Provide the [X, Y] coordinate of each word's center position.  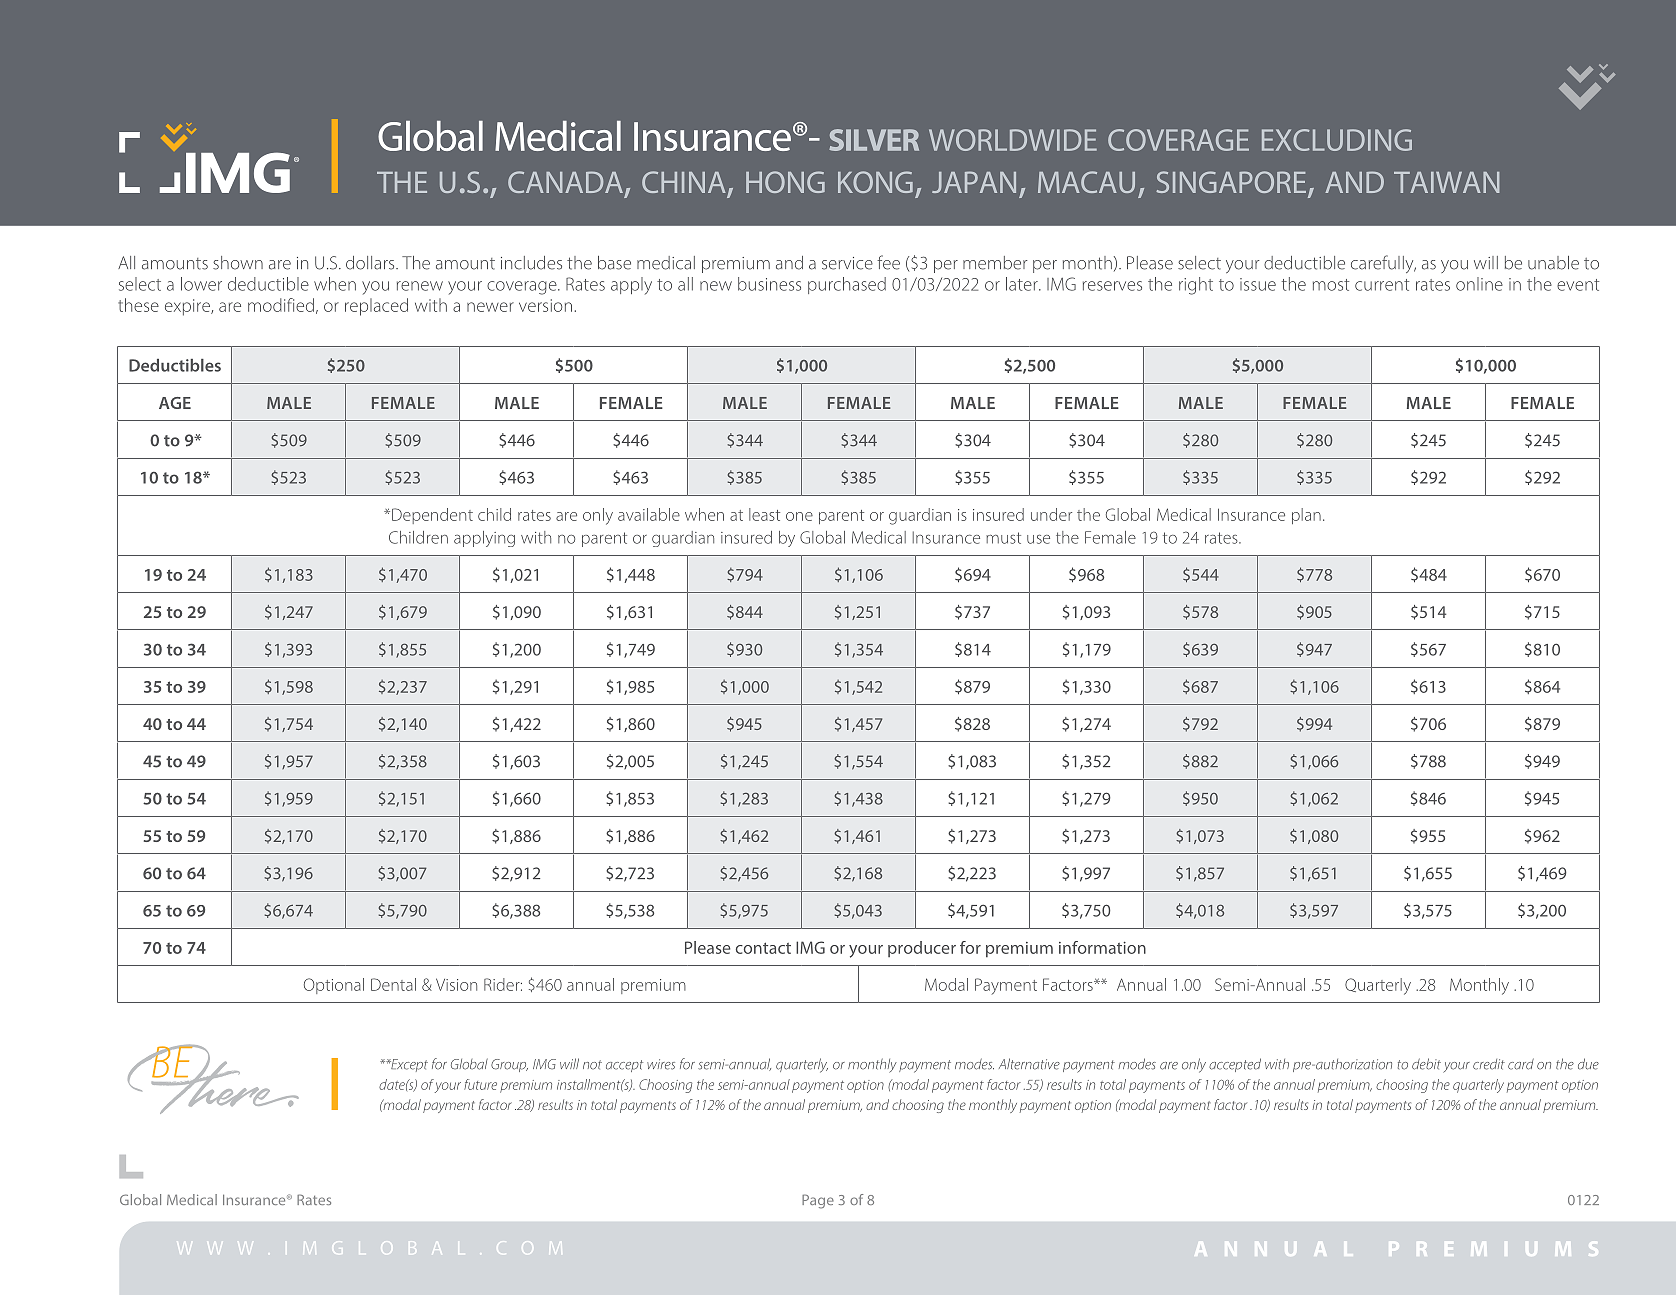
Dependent [432, 516]
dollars [371, 263]
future [480, 1084]
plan [1306, 516]
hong [785, 182]
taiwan [1446, 182]
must [1003, 538]
